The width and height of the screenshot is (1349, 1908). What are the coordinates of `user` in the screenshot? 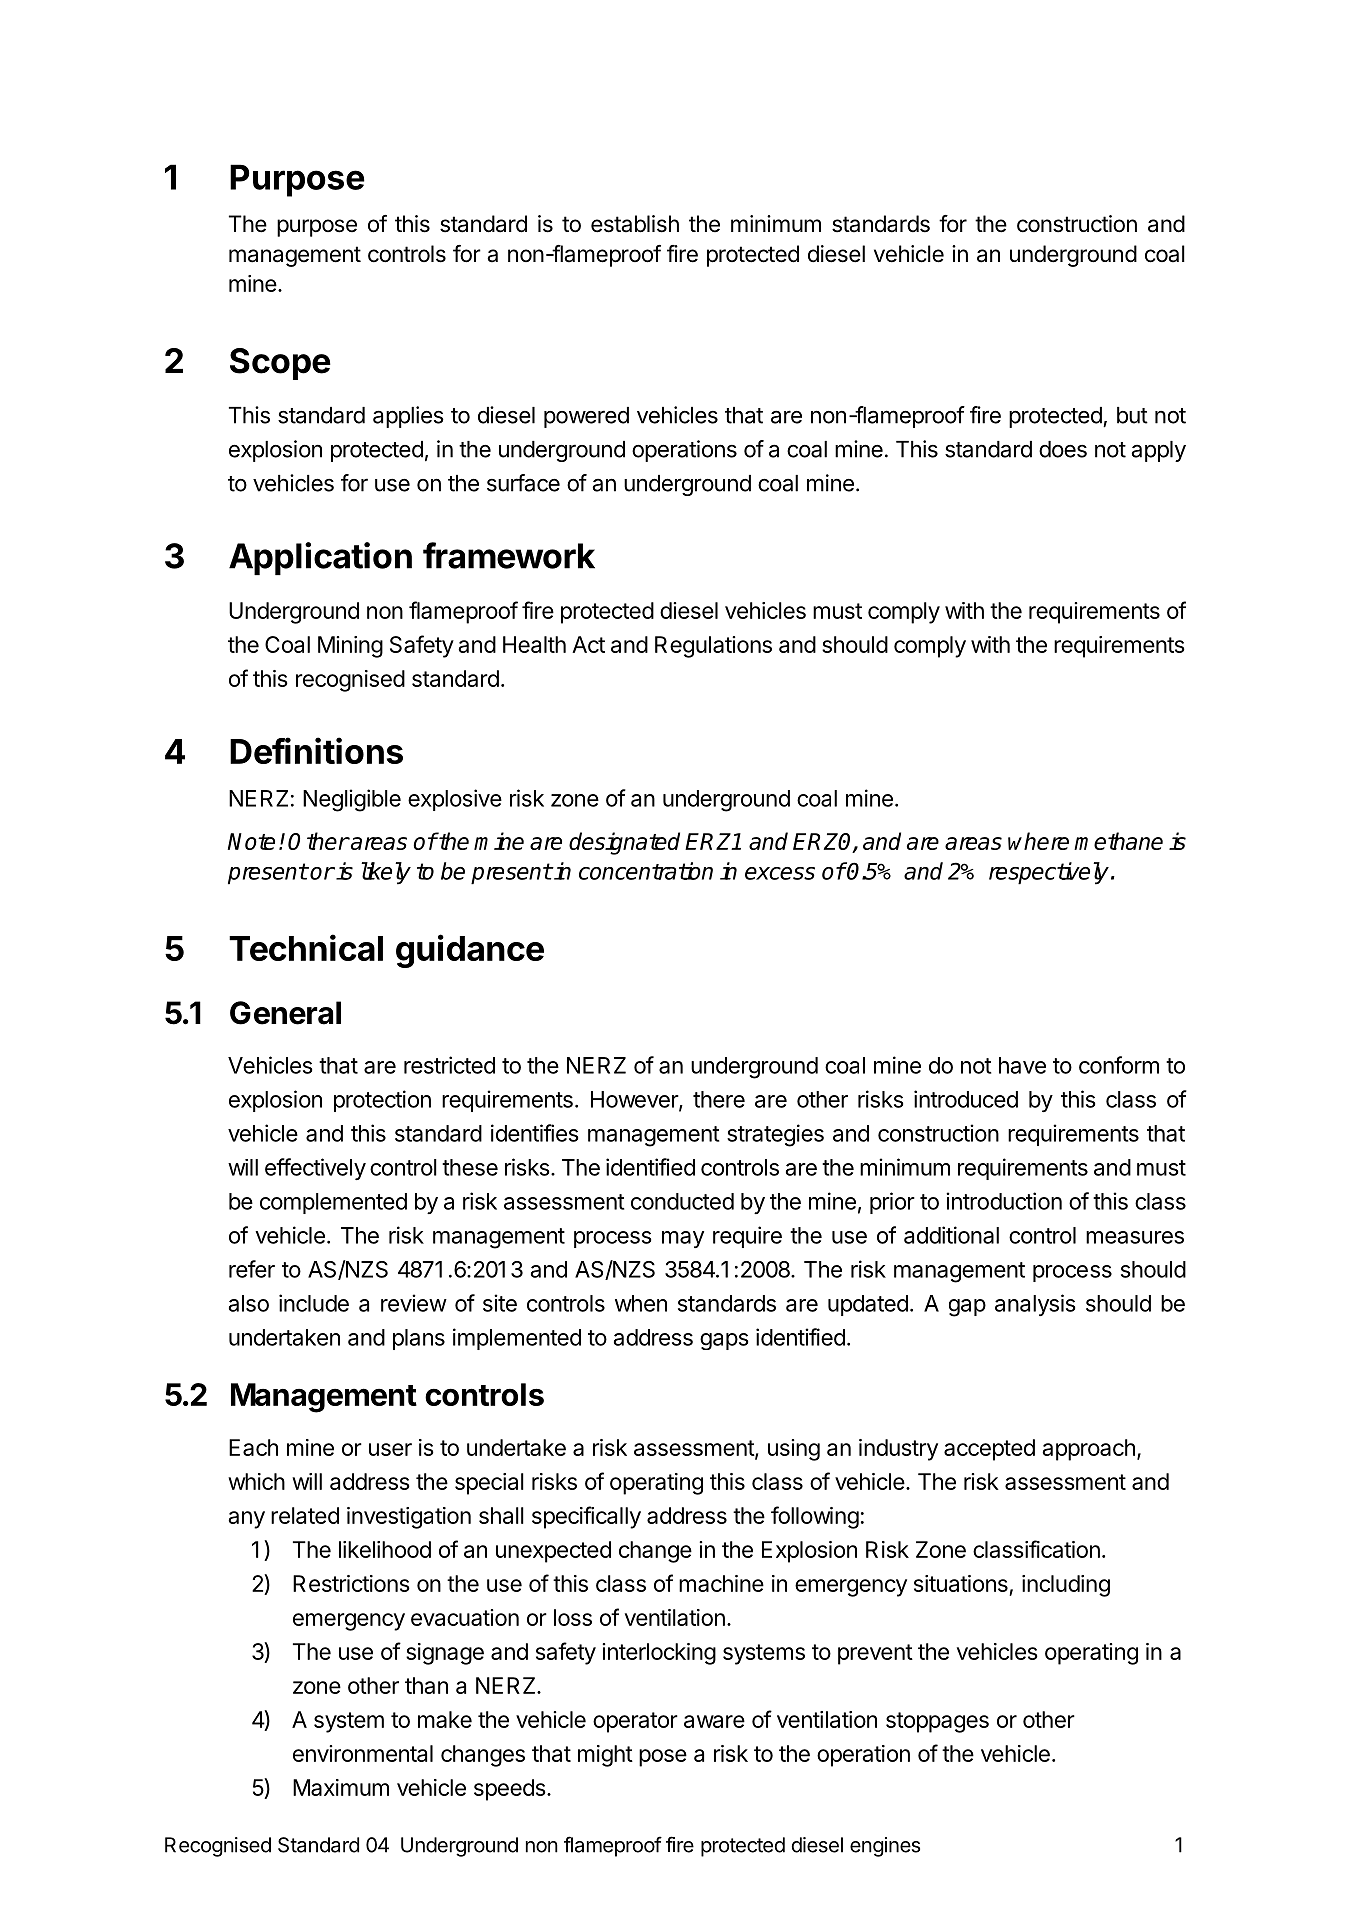 It's located at (390, 1449).
